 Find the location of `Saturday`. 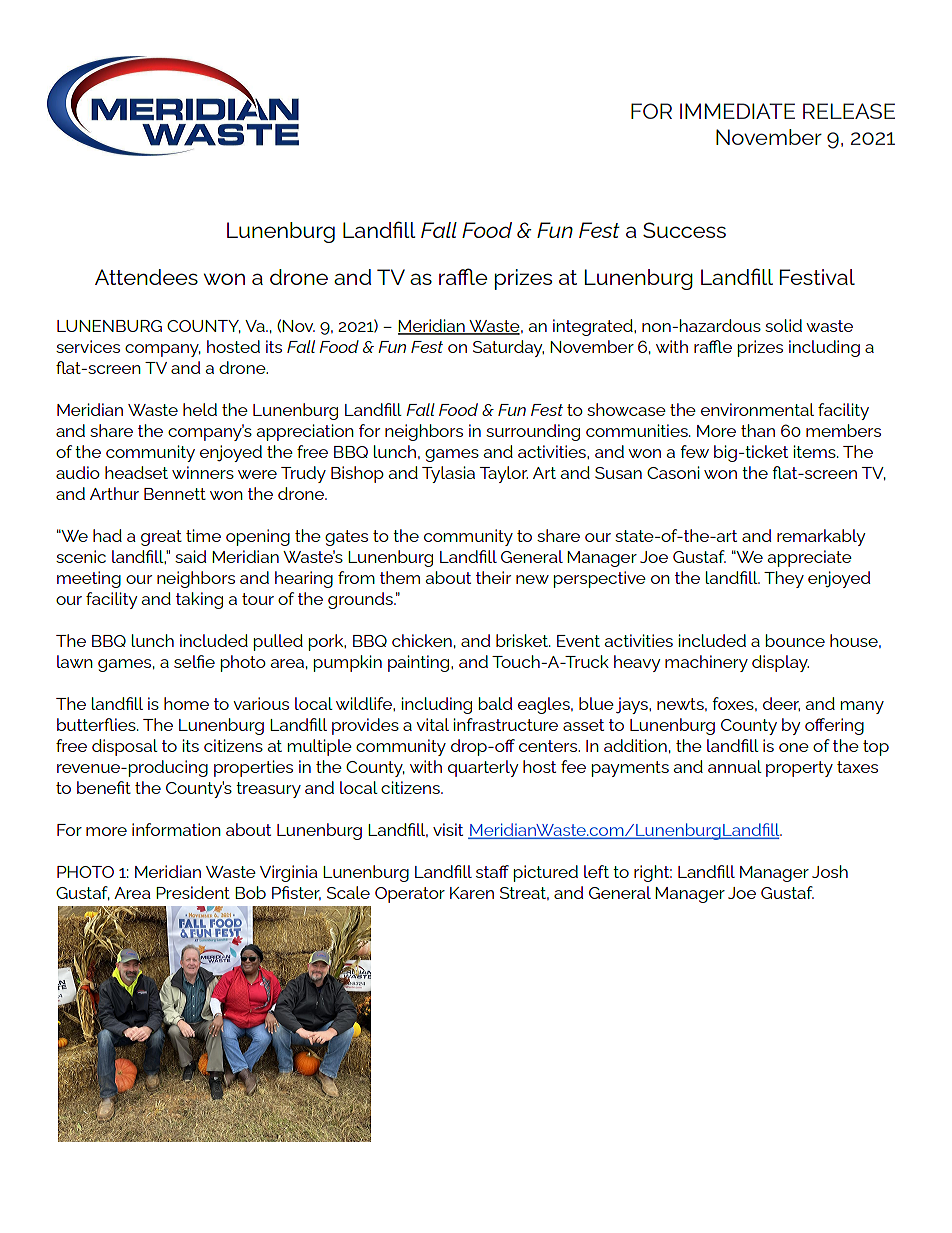

Saturday is located at coordinates (508, 348).
